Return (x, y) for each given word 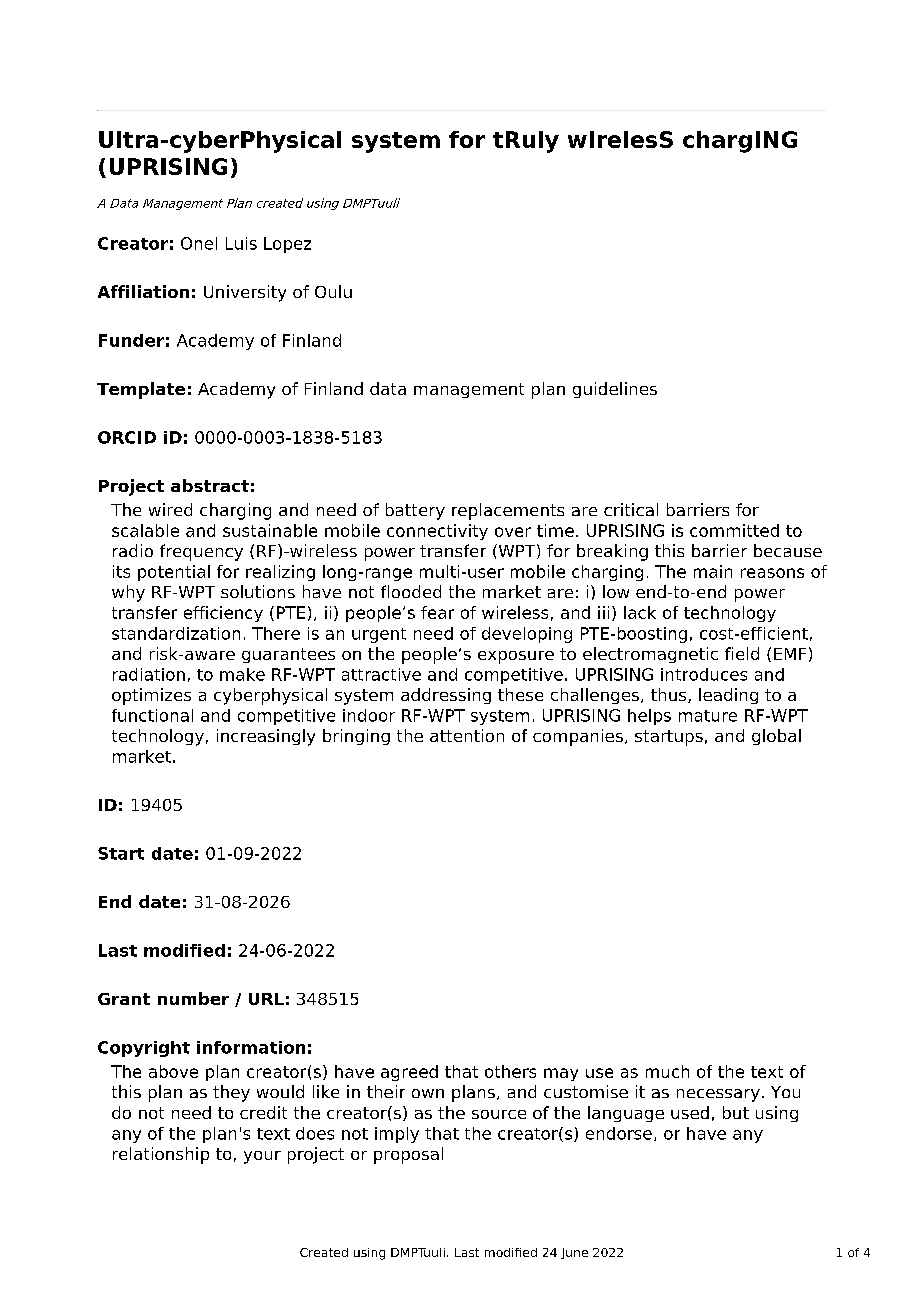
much (667, 1071)
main (713, 571)
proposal (408, 1155)
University (245, 293)
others (510, 1071)
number (193, 998)
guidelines (615, 390)
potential (174, 573)
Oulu (333, 291)
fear (437, 612)
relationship (161, 1155)
